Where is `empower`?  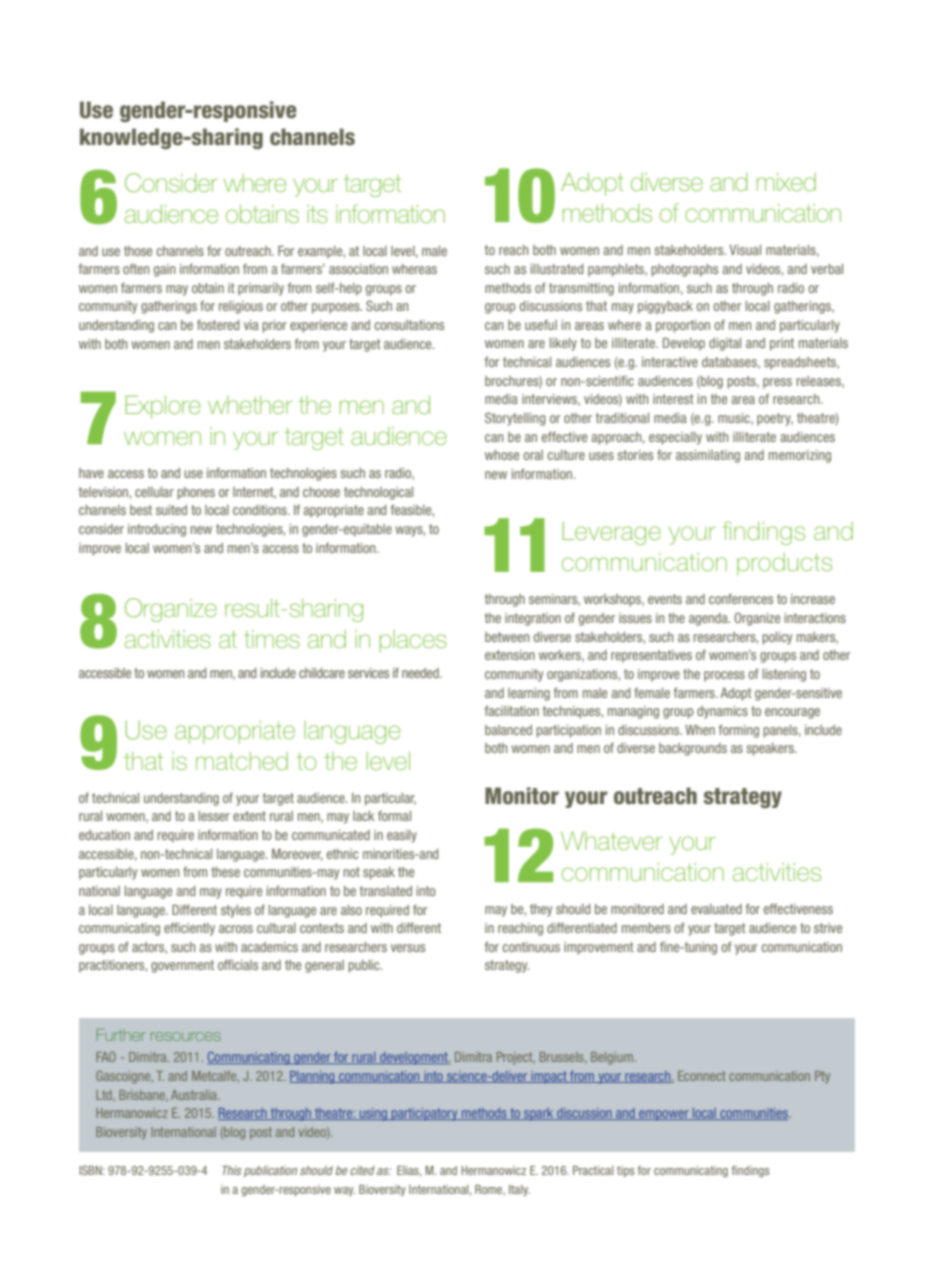
empower is located at coordinates (664, 1115).
